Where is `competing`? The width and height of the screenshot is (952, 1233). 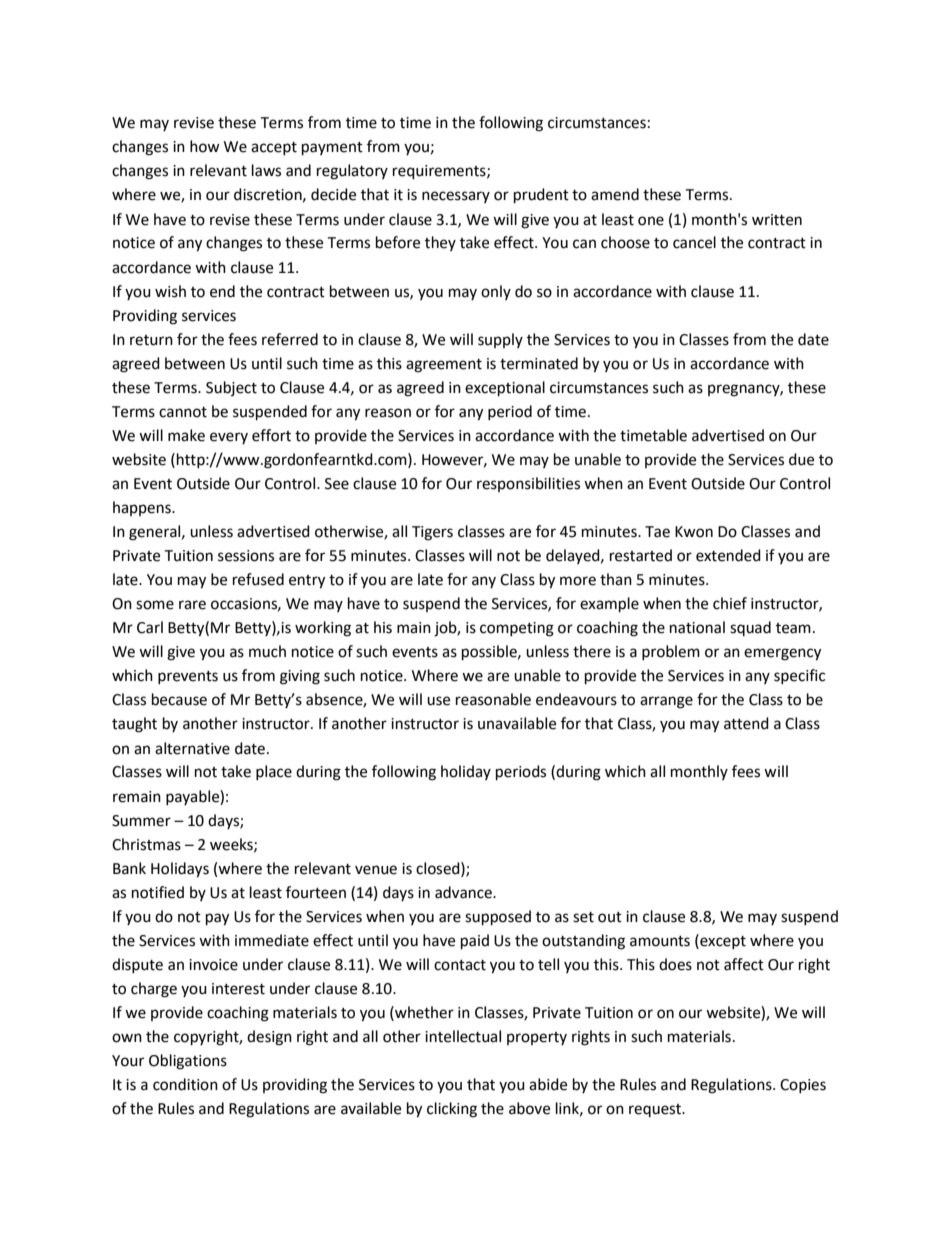 competing is located at coordinates (517, 629).
